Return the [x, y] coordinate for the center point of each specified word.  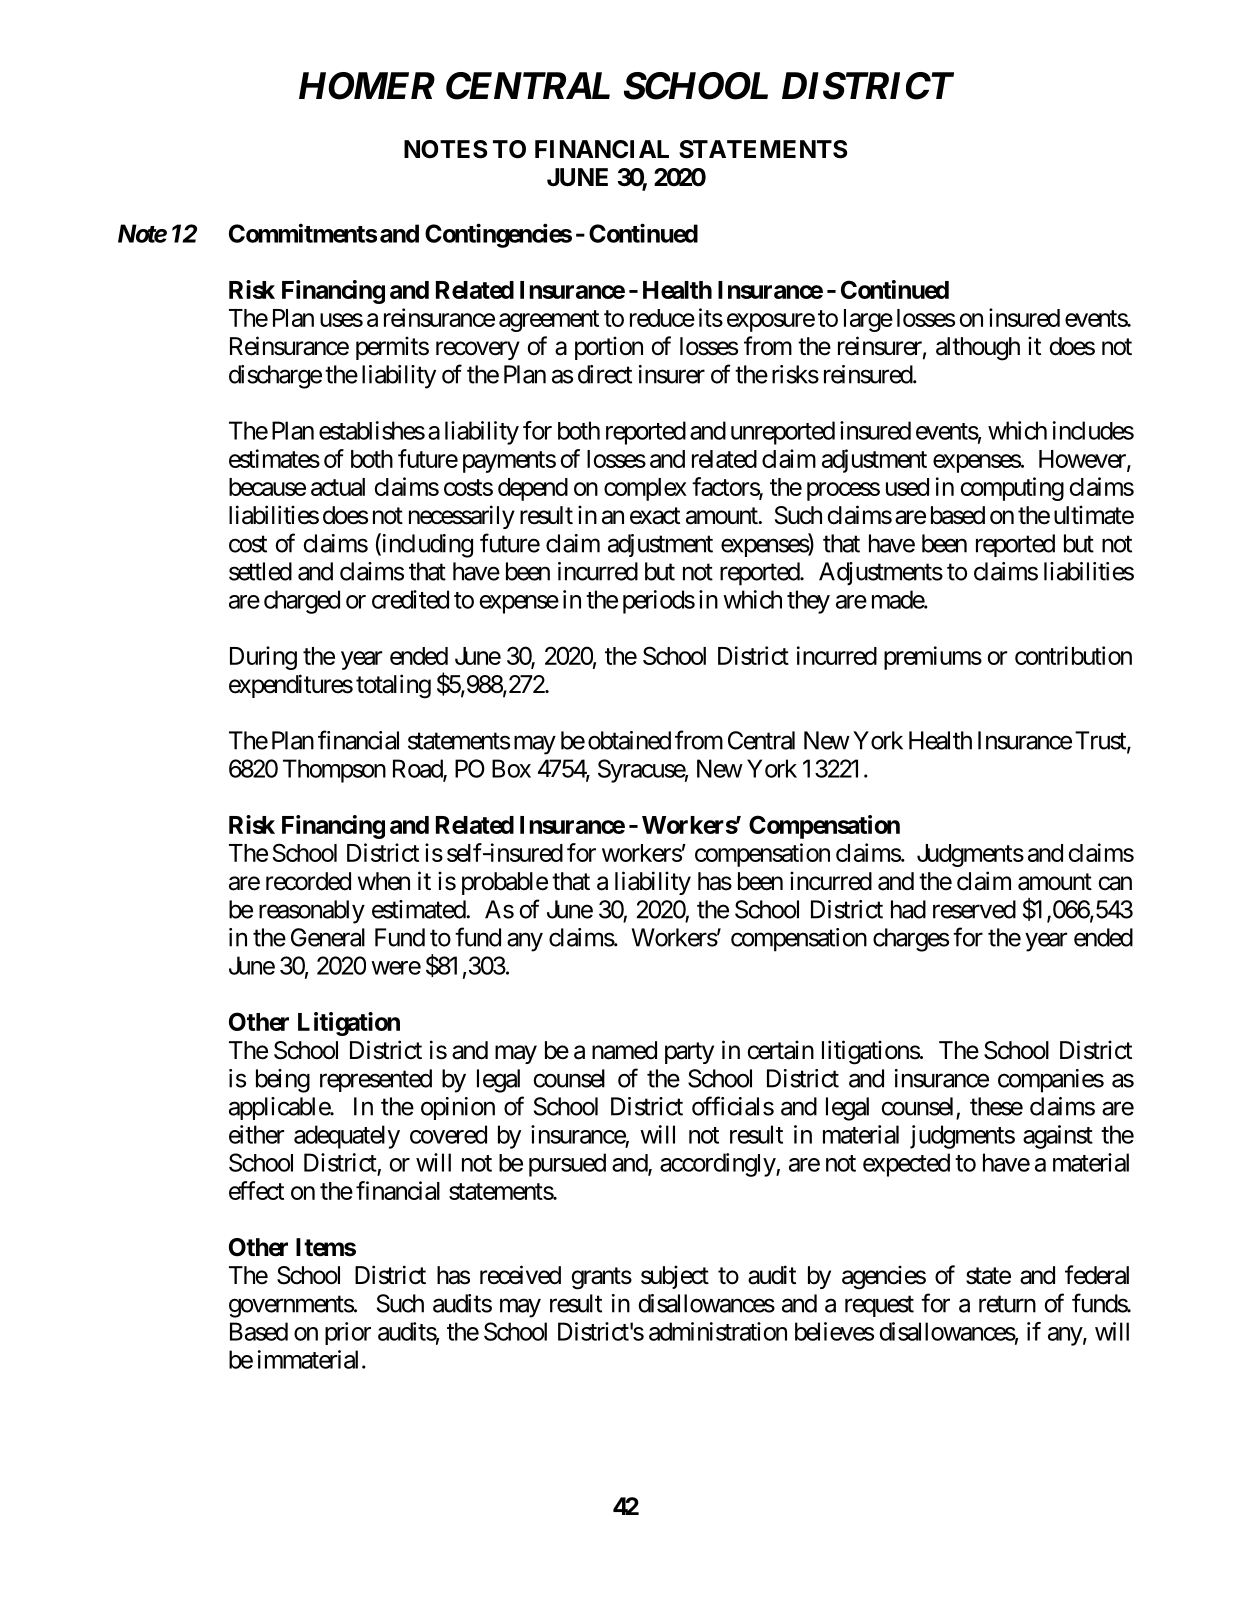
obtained [629, 740]
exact [655, 516]
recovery [478, 350]
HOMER [367, 86]
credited [410, 599]
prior [348, 1333]
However [1083, 460]
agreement [549, 321]
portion [609, 348]
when [384, 881]
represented [376, 1080]
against [1058, 1137]
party [689, 1053]
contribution [1073, 655]
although [978, 349]
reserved [974, 909]
